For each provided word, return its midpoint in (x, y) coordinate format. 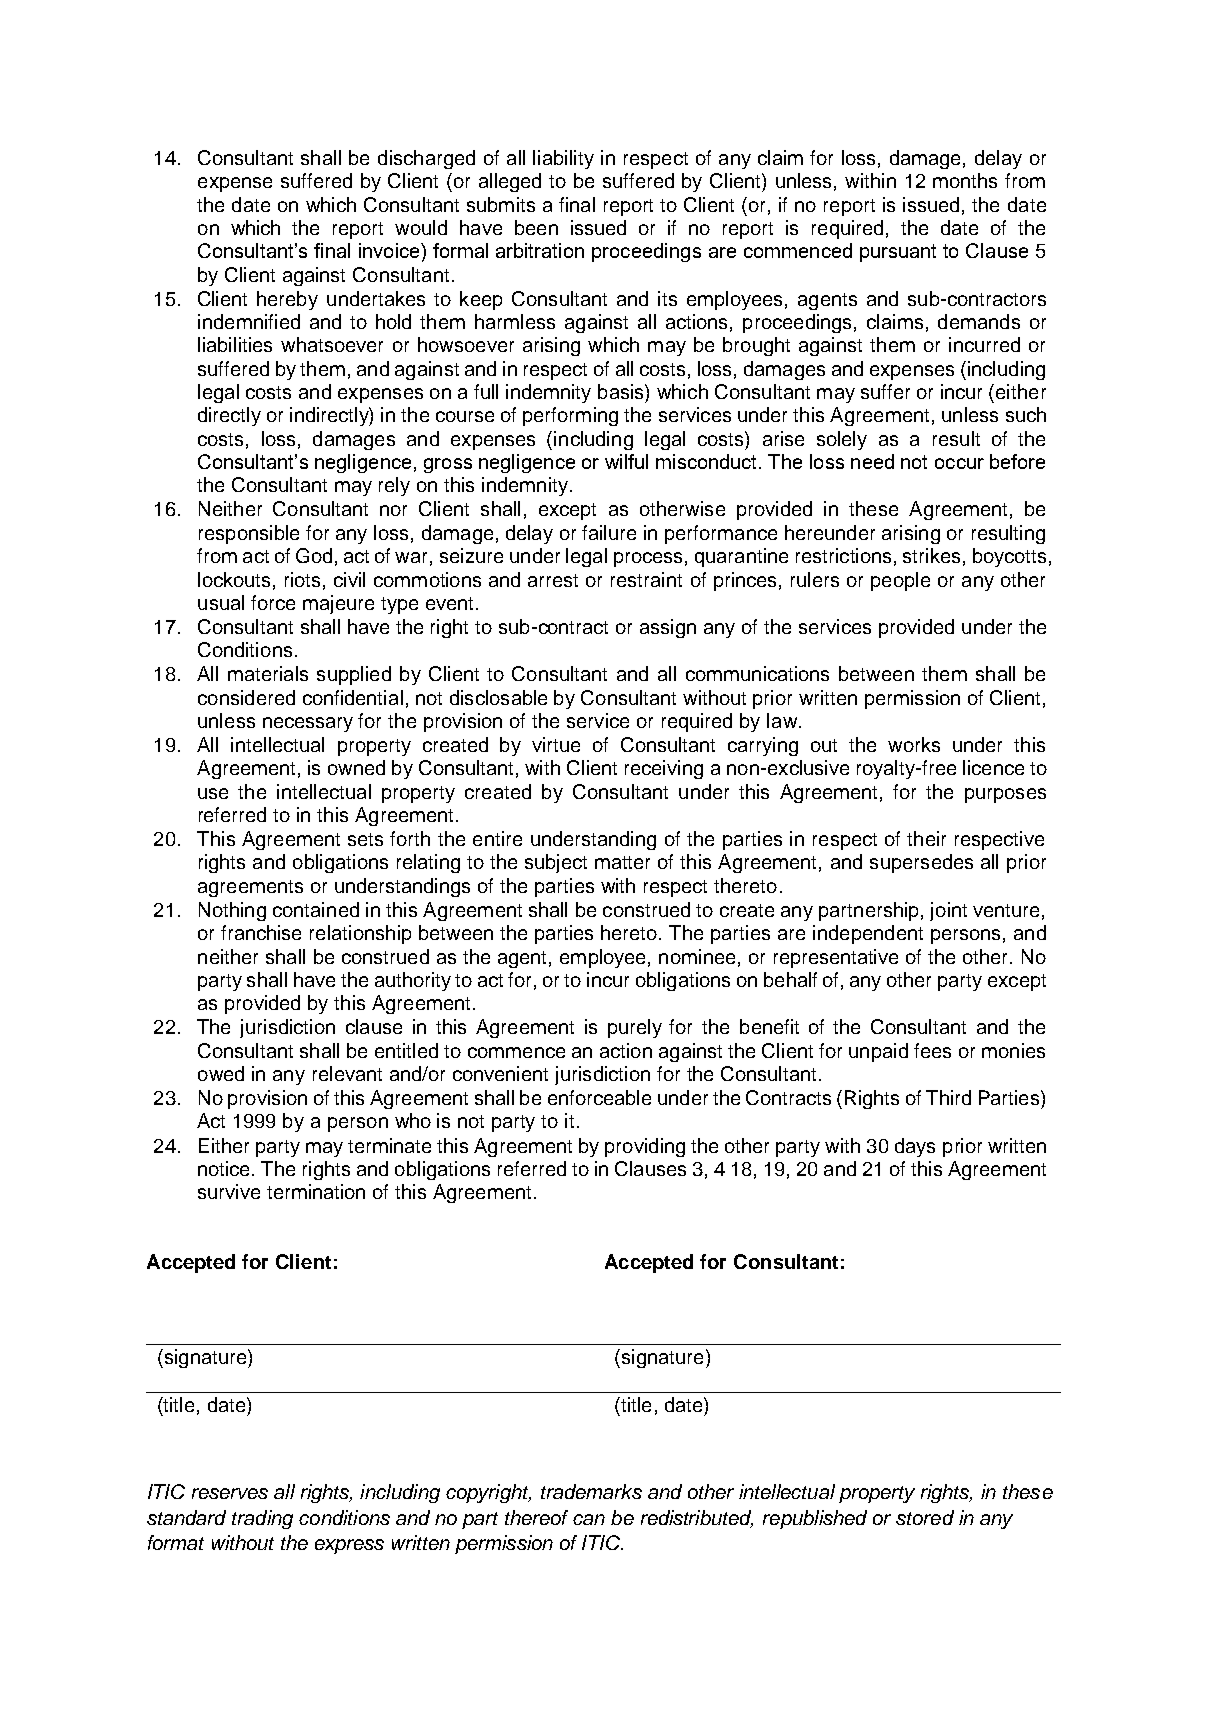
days (915, 1147)
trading (262, 1519)
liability (563, 159)
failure (609, 532)
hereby (287, 300)
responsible (249, 534)
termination (316, 1191)
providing (645, 1147)
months (965, 180)
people (900, 581)
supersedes (921, 863)
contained (316, 909)
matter (622, 862)
